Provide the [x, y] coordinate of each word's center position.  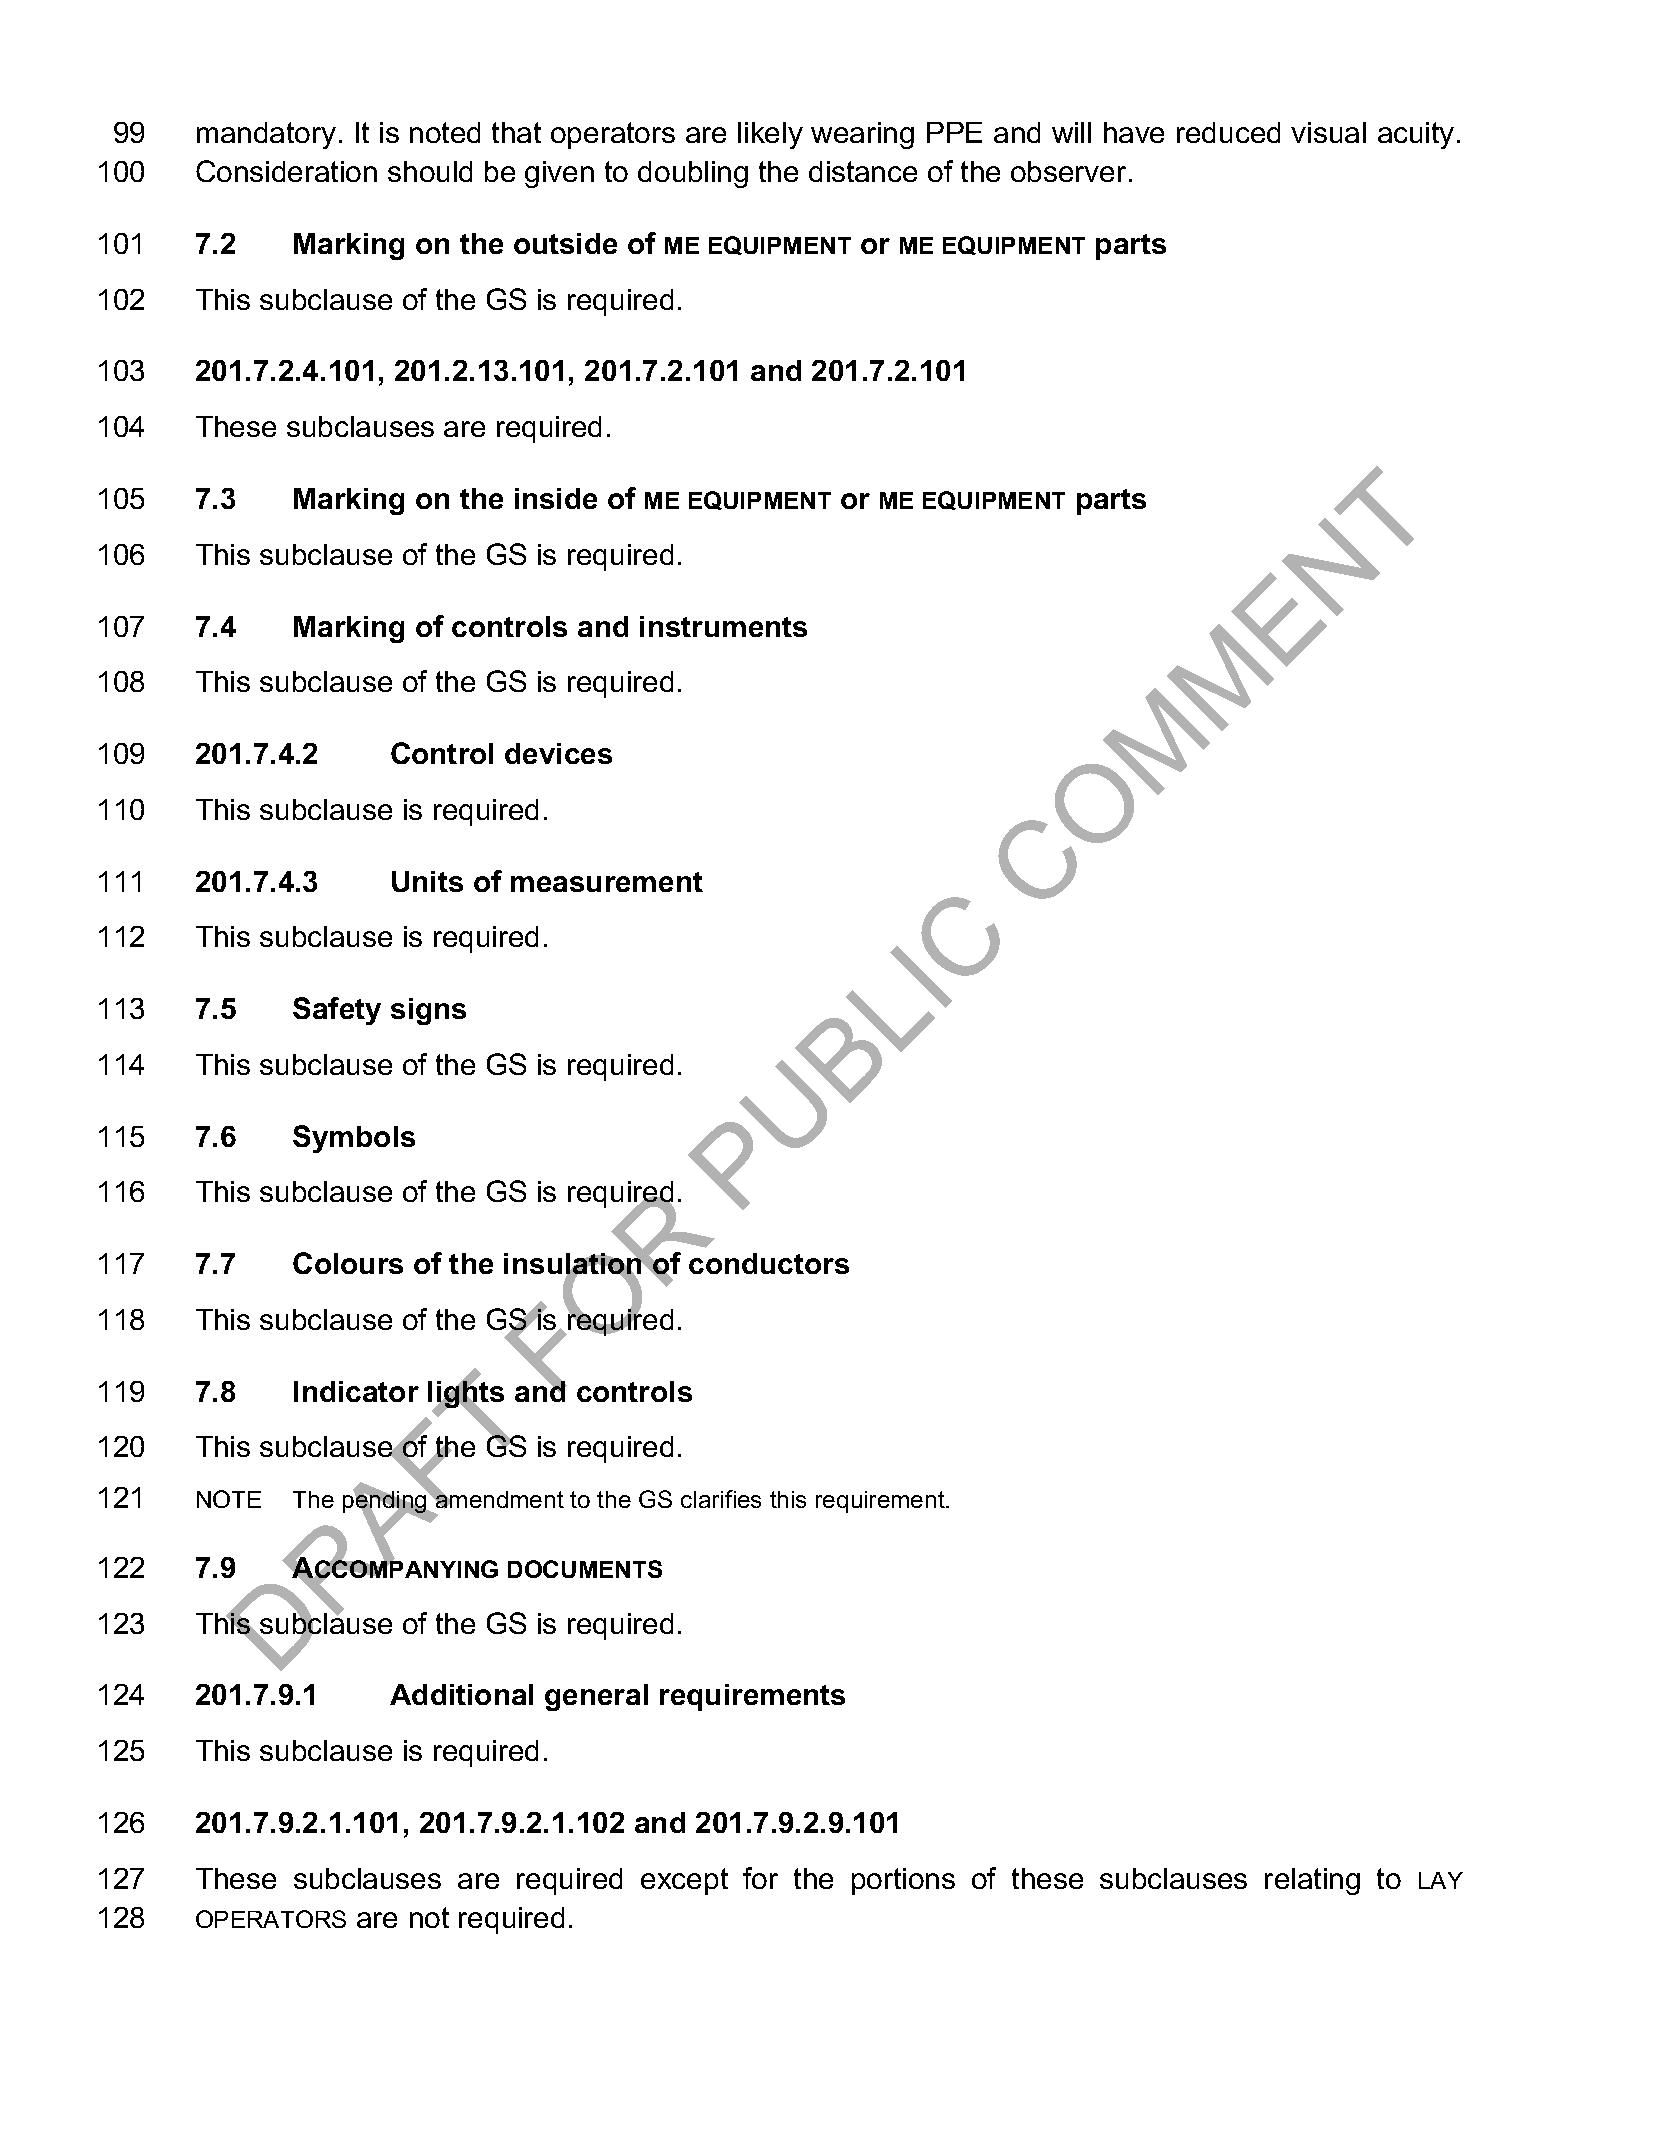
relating [1312, 1881]
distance [863, 171]
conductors [769, 1263]
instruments [723, 626]
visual [1328, 132]
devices [558, 753]
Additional [461, 1694]
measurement [607, 882]
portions [903, 1881]
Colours [348, 1263]
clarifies [721, 1499]
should [430, 171]
